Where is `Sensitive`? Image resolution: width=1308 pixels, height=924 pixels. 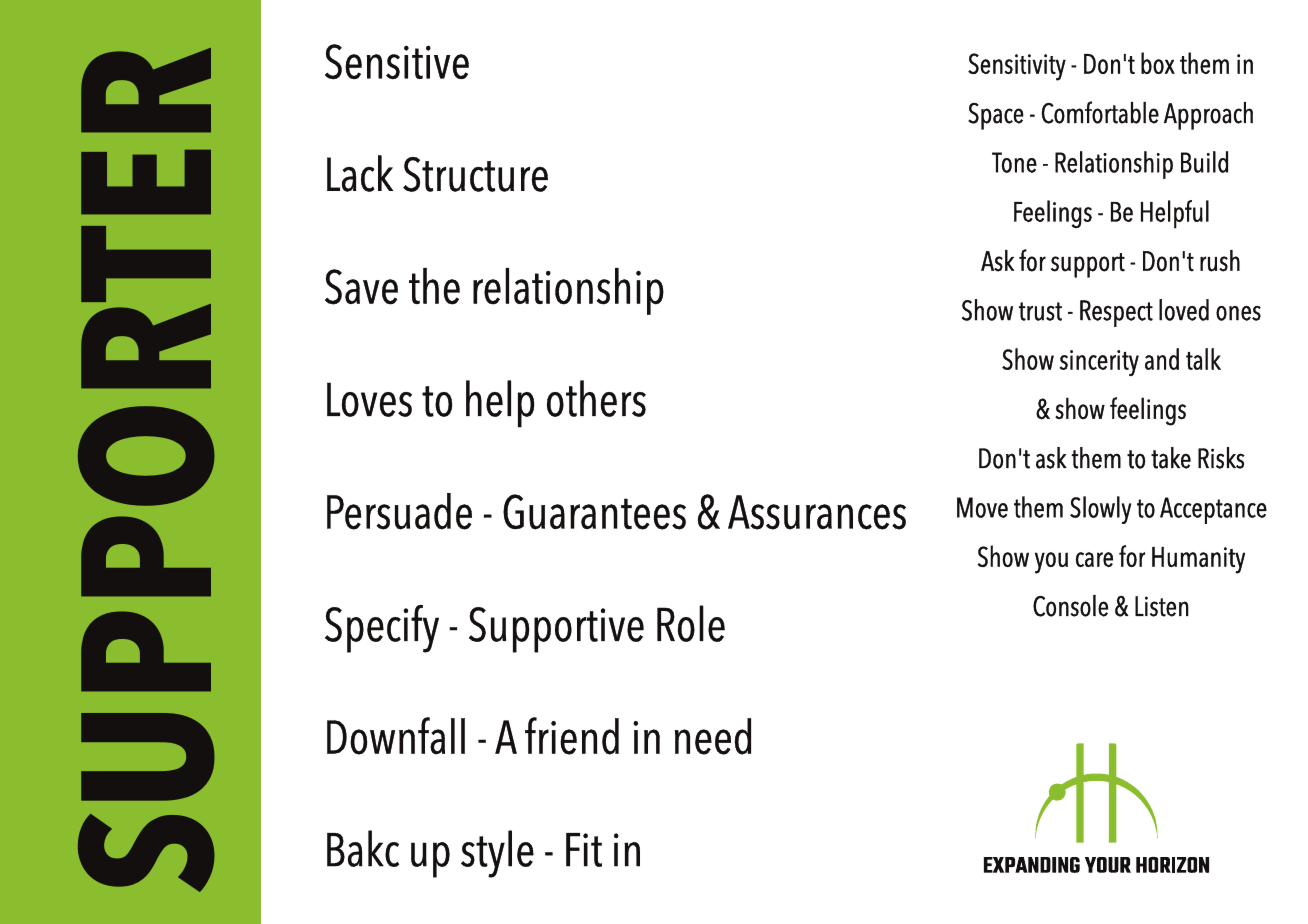
Sensitive is located at coordinates (397, 61).
